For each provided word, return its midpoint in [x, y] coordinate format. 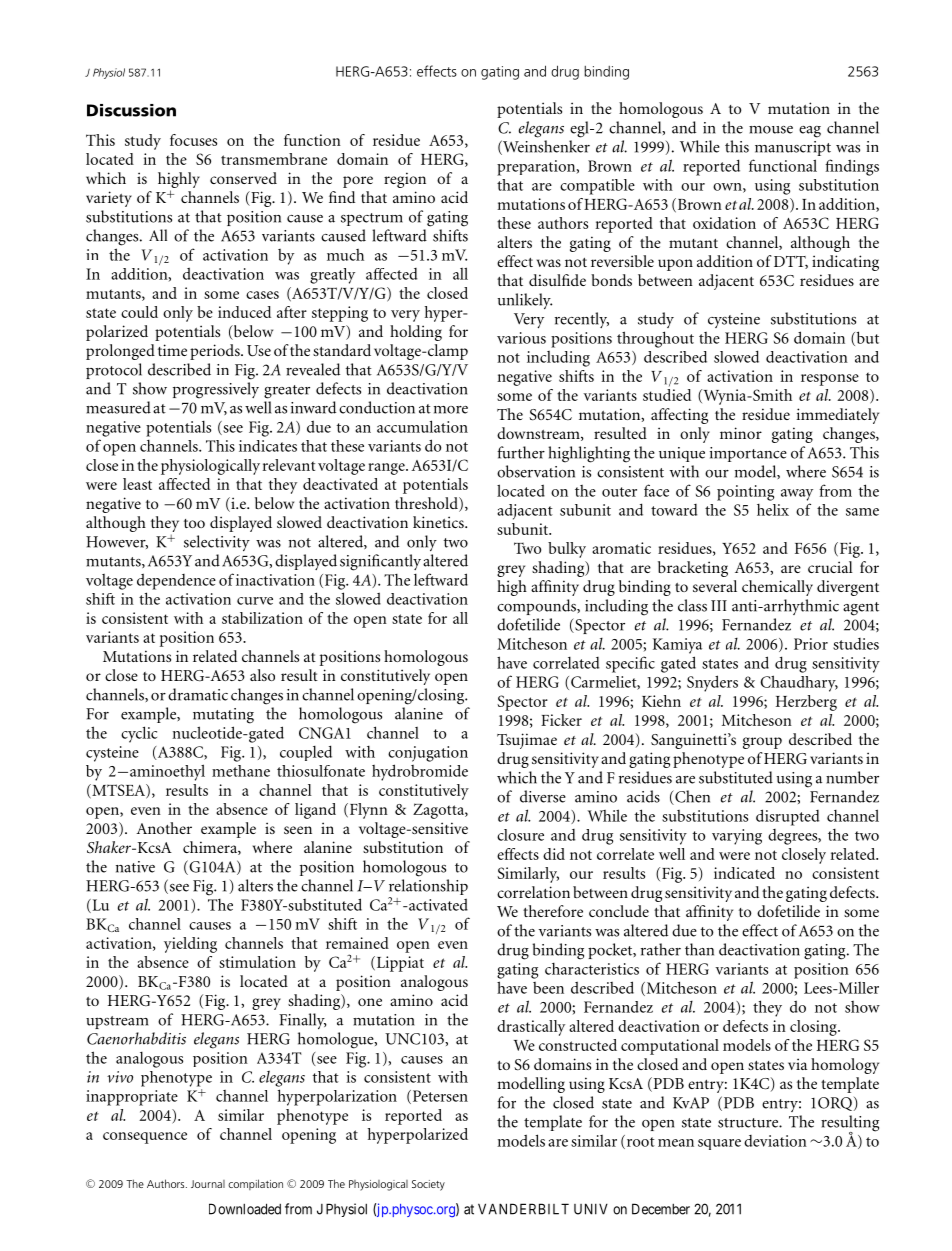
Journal [208, 1184]
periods [216, 352]
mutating [223, 716]
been [548, 988]
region [405, 180]
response [830, 380]
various [521, 338]
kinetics [439, 522]
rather [661, 949]
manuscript [793, 148]
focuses [193, 140]
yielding [190, 945]
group [762, 743]
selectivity [217, 543]
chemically [777, 588]
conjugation [428, 754]
